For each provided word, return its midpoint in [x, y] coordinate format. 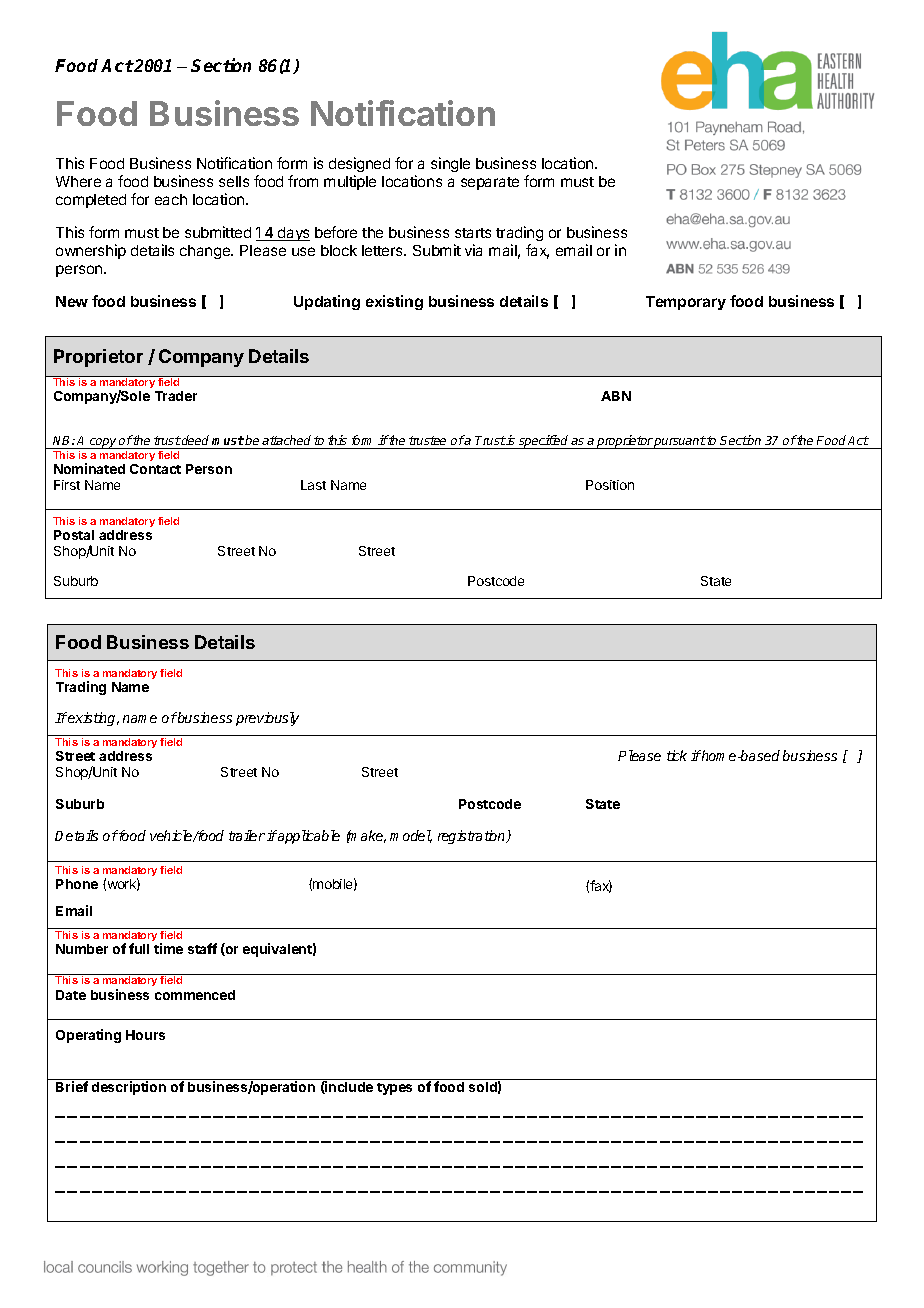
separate [490, 183]
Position [610, 485]
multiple [350, 182]
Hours [145, 1035]
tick [677, 755]
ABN [616, 396]
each [171, 199]
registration [473, 837]
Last [313, 485]
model [411, 836]
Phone [77, 884]
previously [267, 719]
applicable [308, 837]
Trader [176, 396]
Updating [327, 302]
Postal [74, 535]
